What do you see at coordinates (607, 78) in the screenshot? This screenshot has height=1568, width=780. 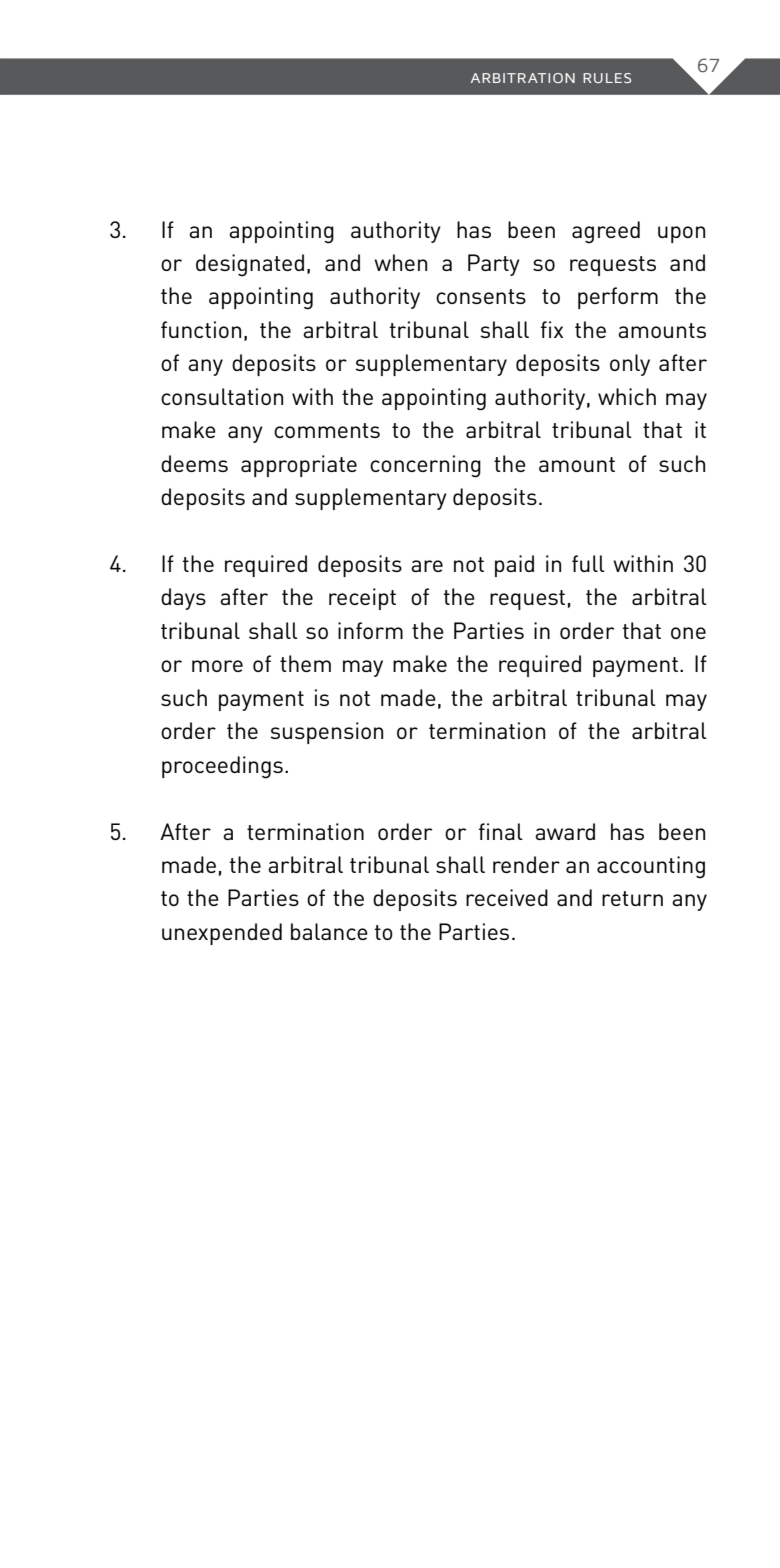 I see `RULES` at bounding box center [607, 78].
